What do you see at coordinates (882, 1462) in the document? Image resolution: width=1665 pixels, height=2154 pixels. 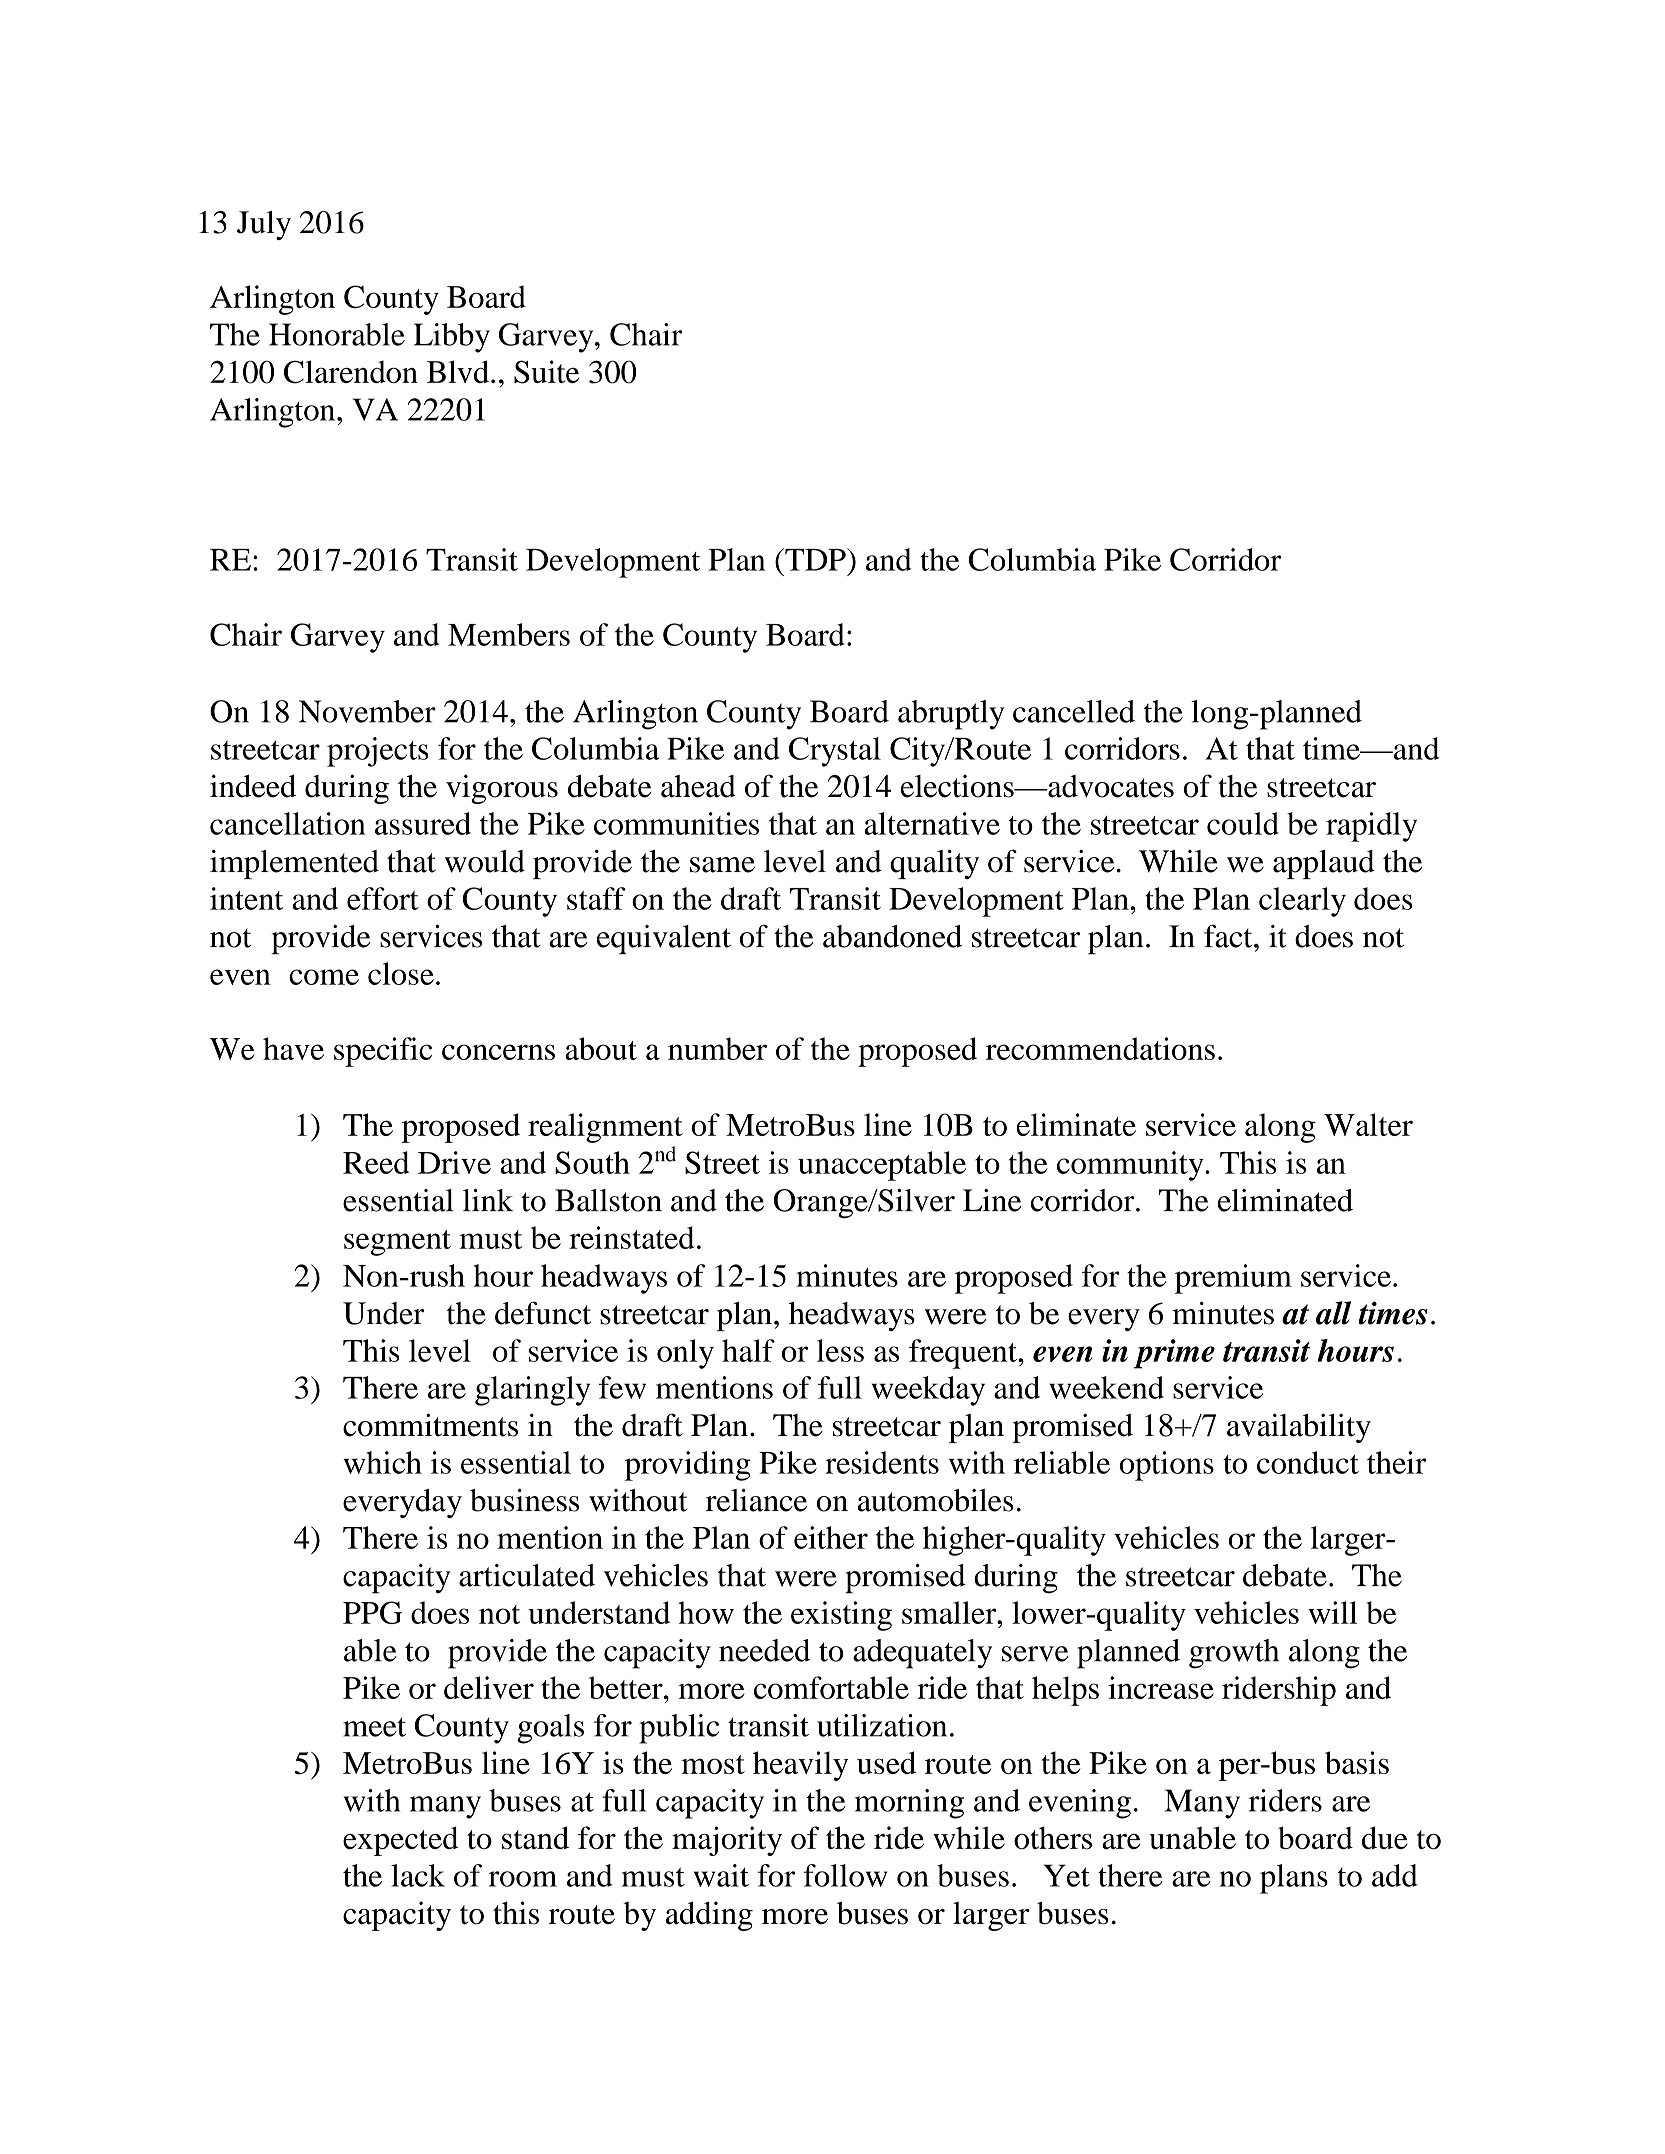 I see `residents` at bounding box center [882, 1462].
